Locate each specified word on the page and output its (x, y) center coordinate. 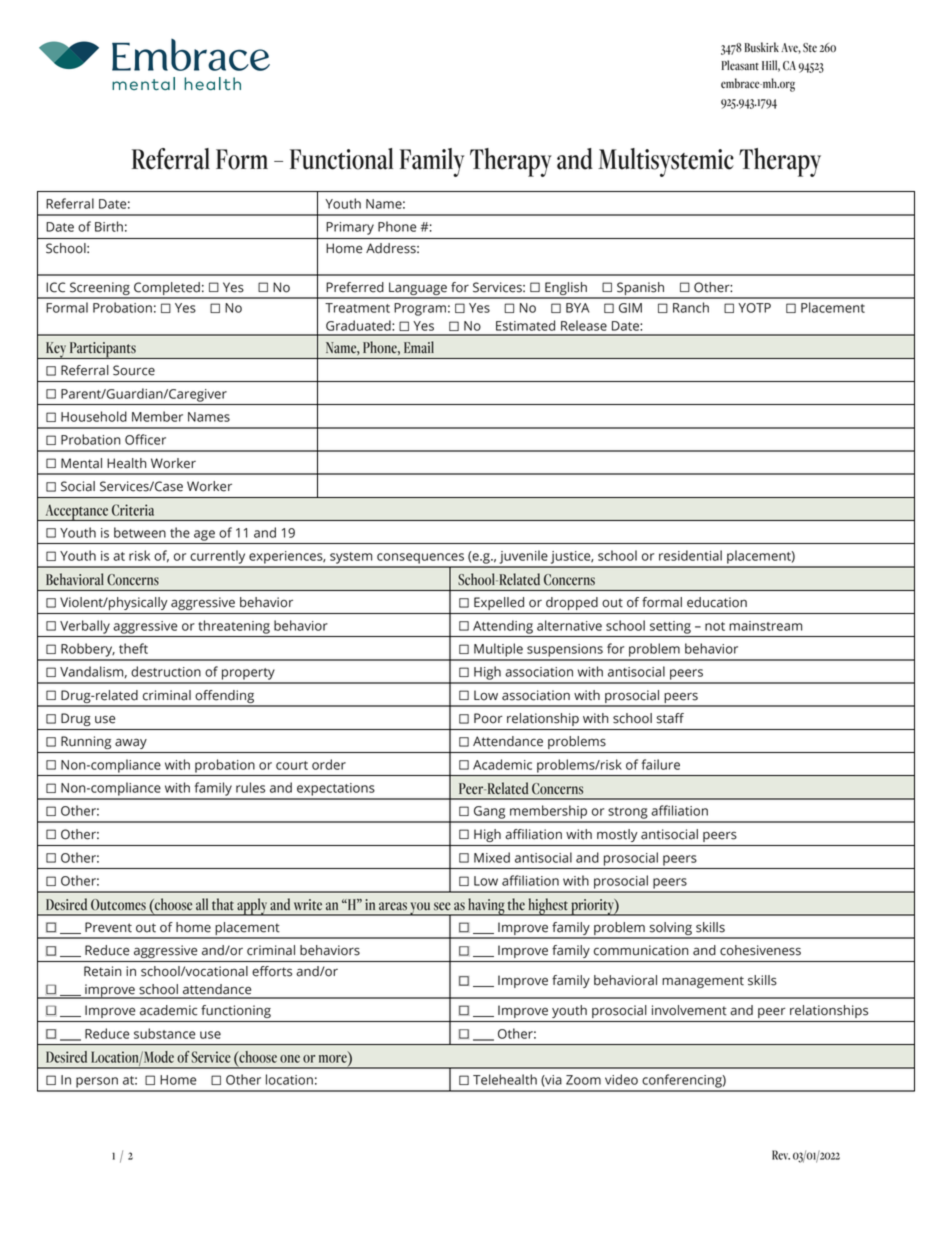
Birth (109, 226)
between (140, 532)
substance (165, 1033)
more (333, 1059)
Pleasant (740, 65)
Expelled (499, 603)
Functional (341, 159)
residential (690, 555)
